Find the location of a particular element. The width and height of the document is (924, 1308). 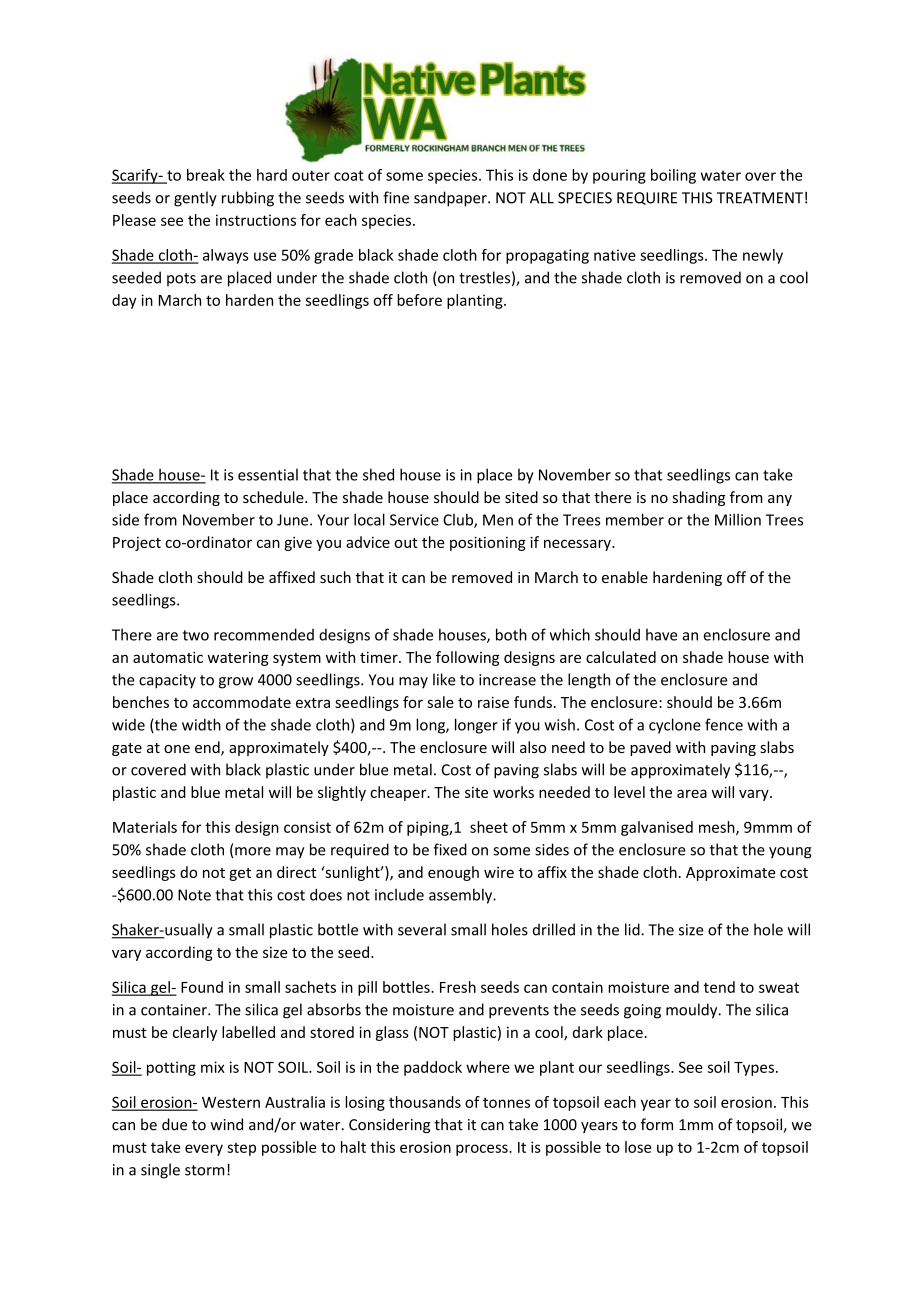

fine is located at coordinates (396, 197).
